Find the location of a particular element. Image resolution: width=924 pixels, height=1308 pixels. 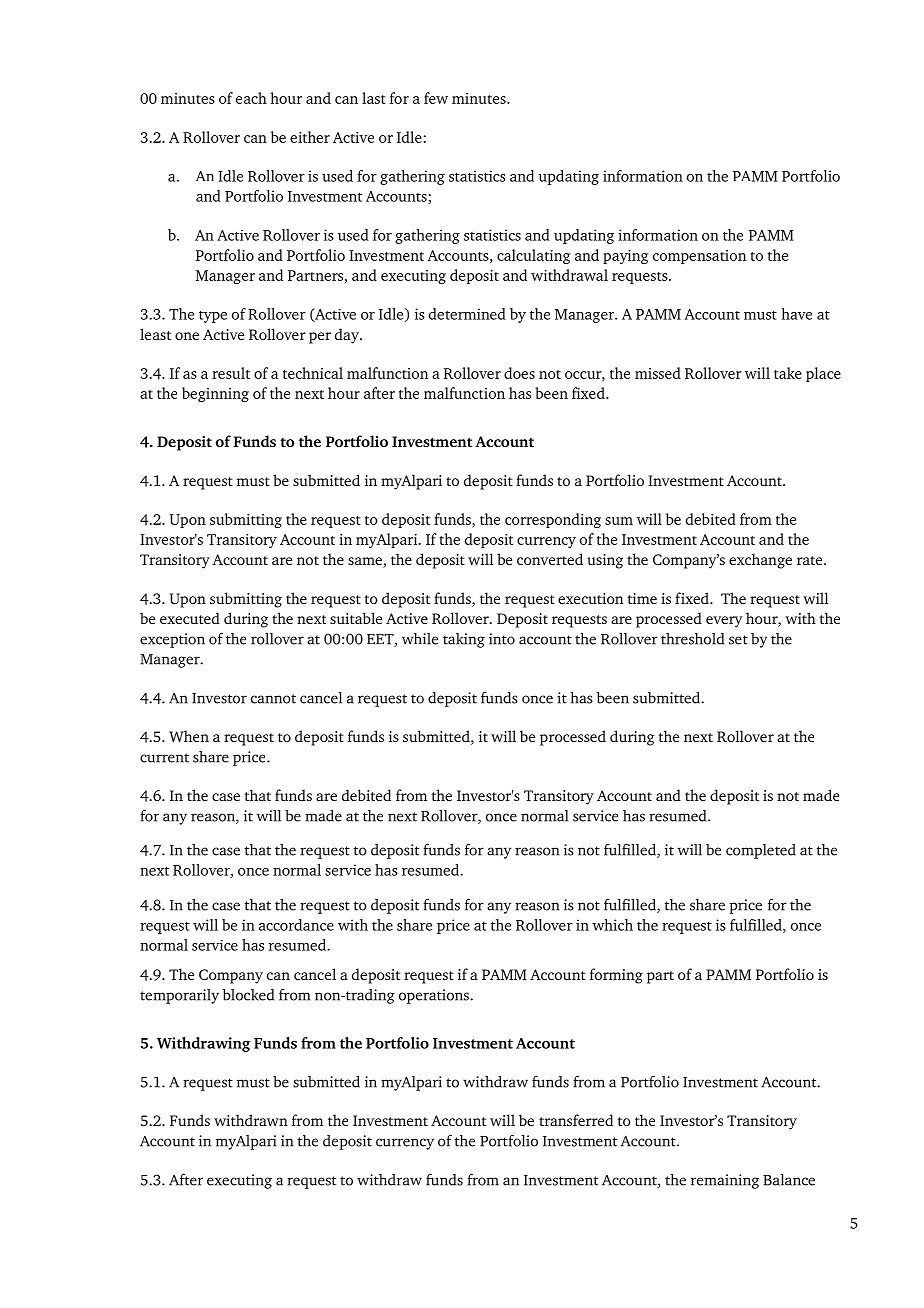

completed is located at coordinates (761, 851).
